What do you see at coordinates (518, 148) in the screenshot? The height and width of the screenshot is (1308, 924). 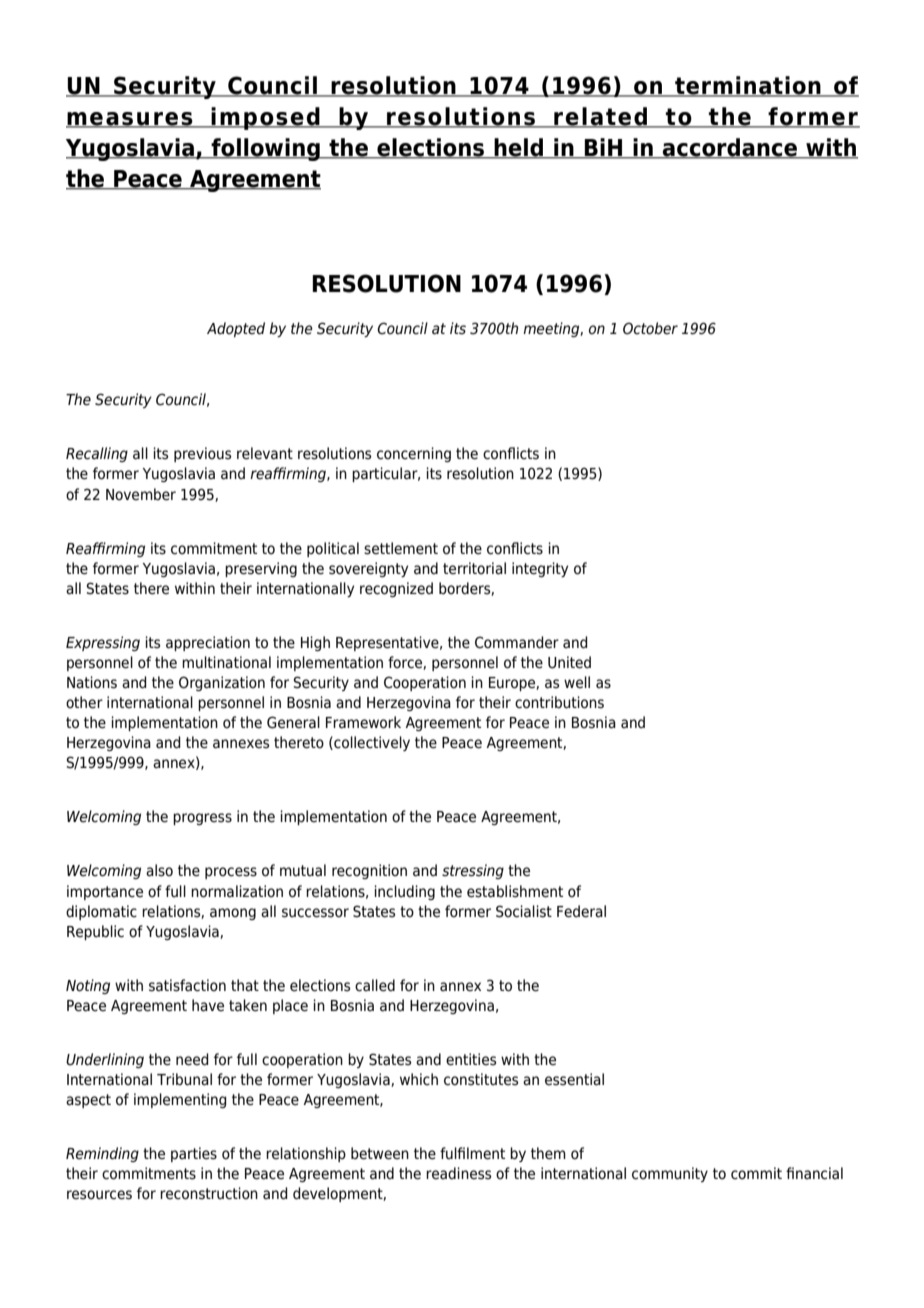 I see `held` at bounding box center [518, 148].
